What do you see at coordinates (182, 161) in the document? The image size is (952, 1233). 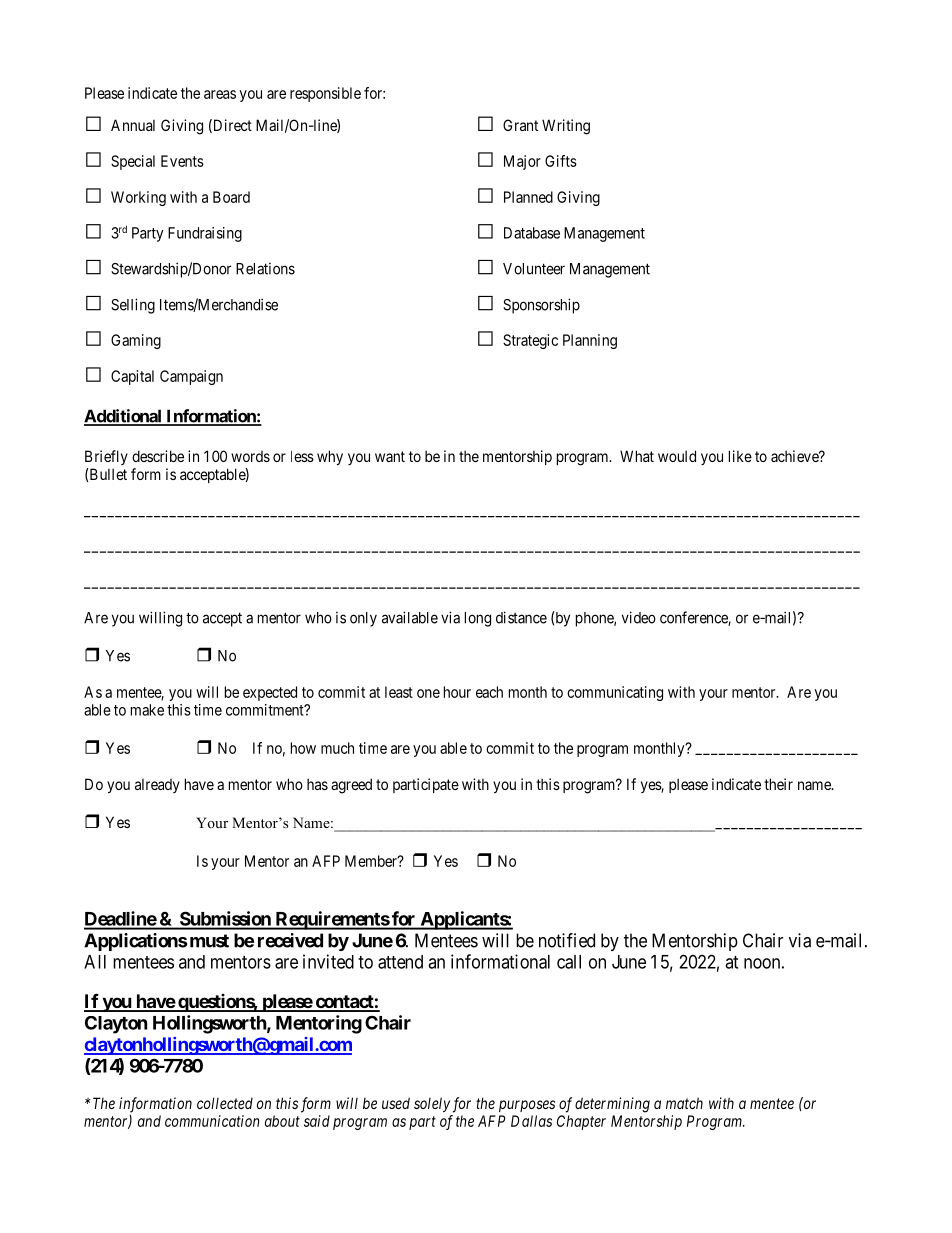 I see `Events` at bounding box center [182, 161].
